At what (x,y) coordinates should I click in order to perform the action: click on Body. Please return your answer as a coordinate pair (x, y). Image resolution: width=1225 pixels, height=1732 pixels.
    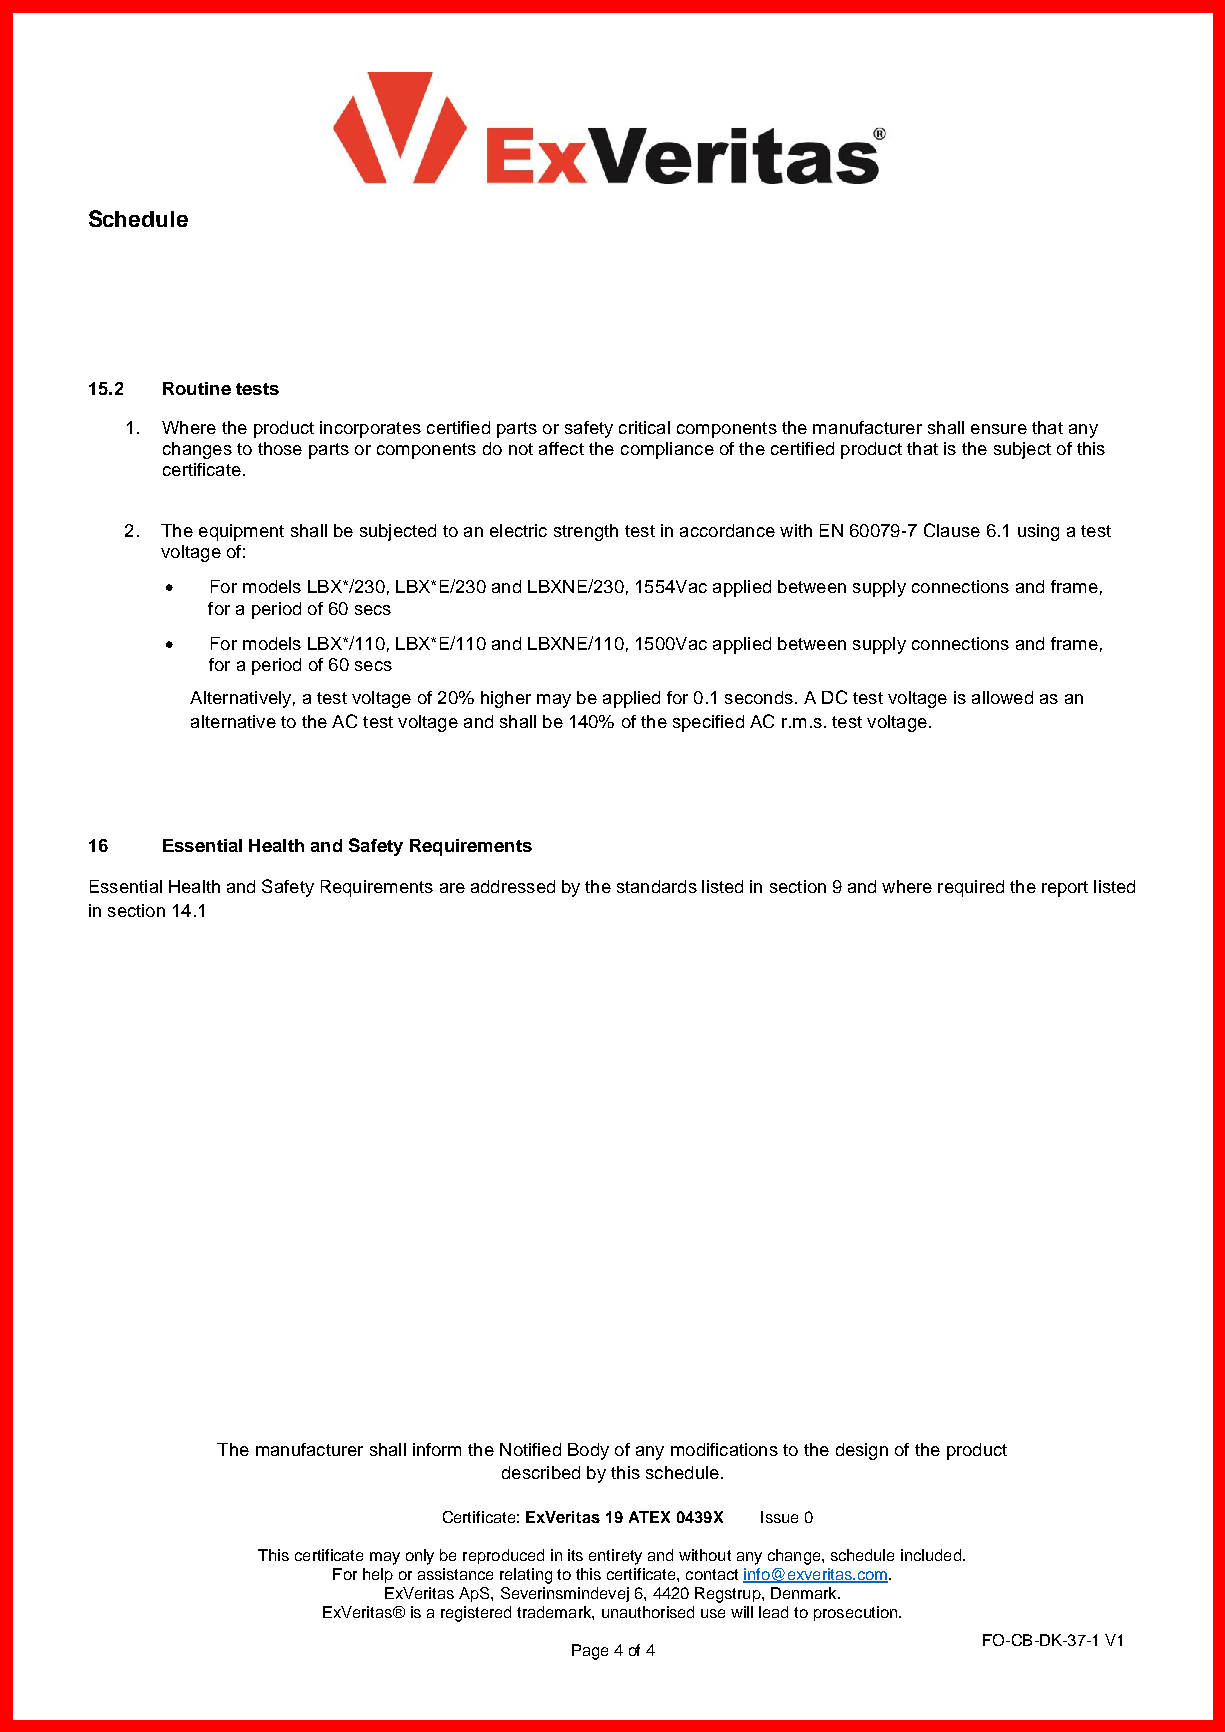
    Looking at the image, I should click on (588, 1451).
